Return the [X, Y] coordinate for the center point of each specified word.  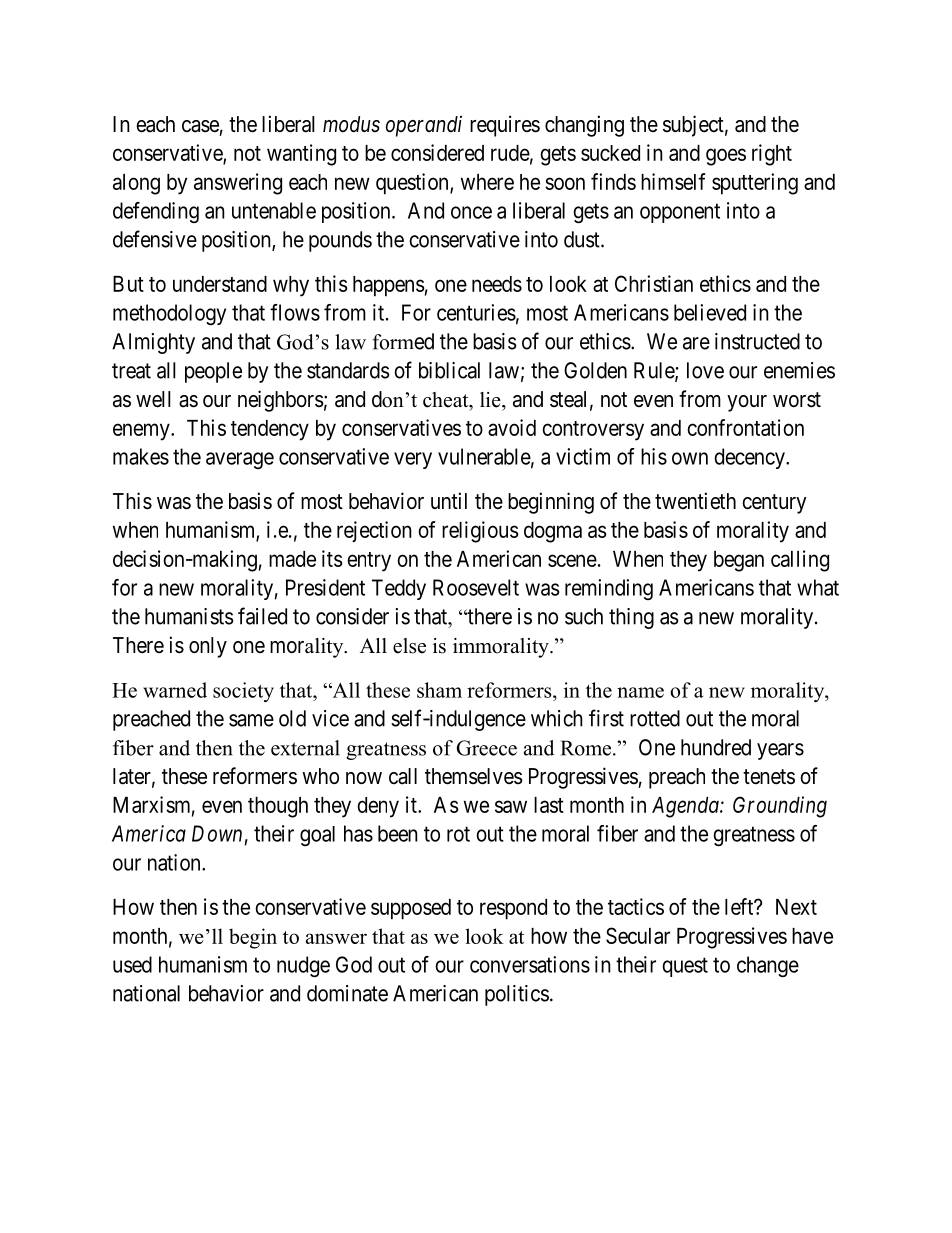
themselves [474, 776]
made [292, 559]
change [768, 966]
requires [505, 126]
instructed [757, 341]
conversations [530, 964]
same [251, 720]
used [132, 964]
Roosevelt [476, 587]
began [739, 561]
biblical [449, 370]
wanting [301, 155]
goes [726, 157]
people [213, 372]
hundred [716, 747]
